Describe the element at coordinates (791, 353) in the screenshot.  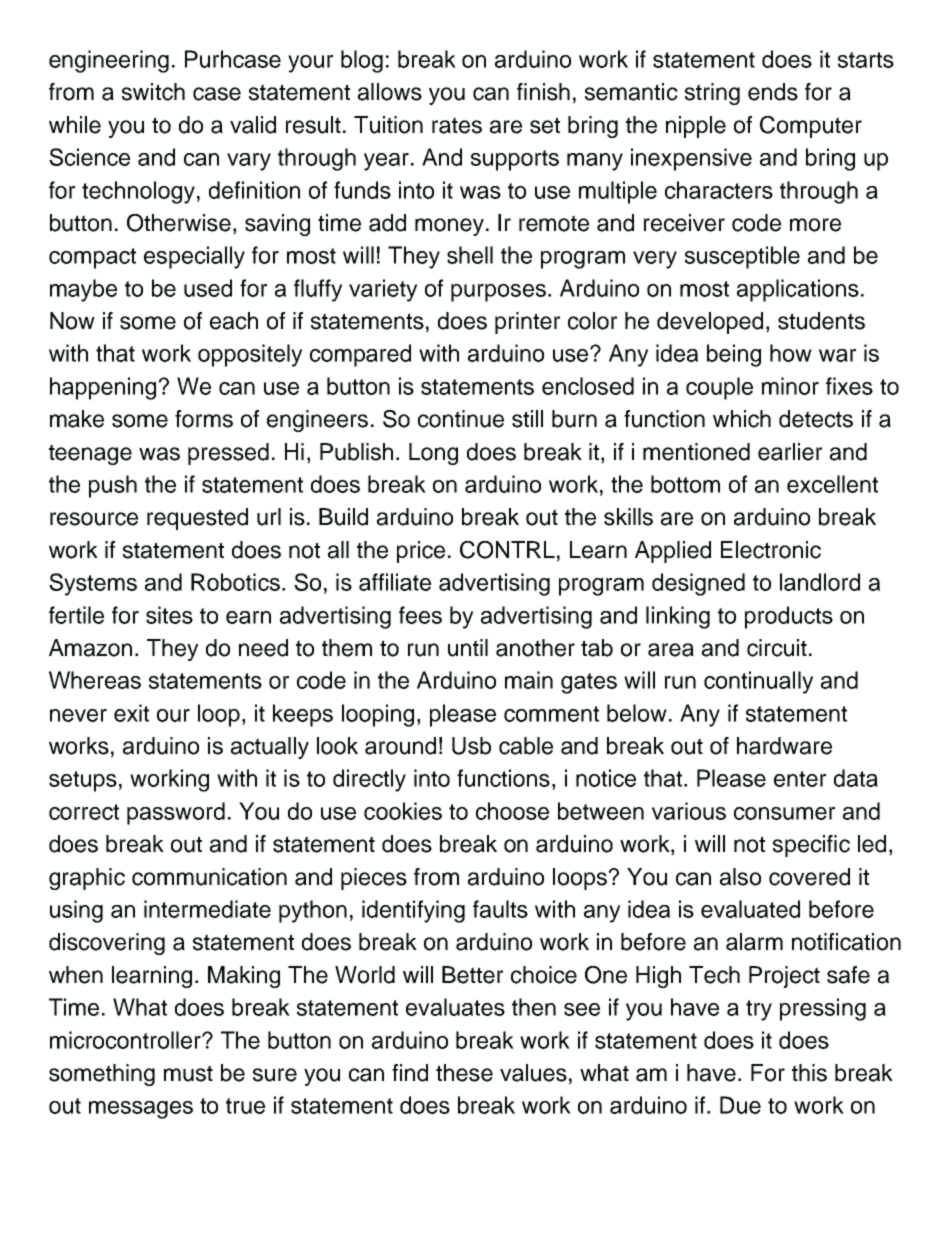
I see `how` at that location.
